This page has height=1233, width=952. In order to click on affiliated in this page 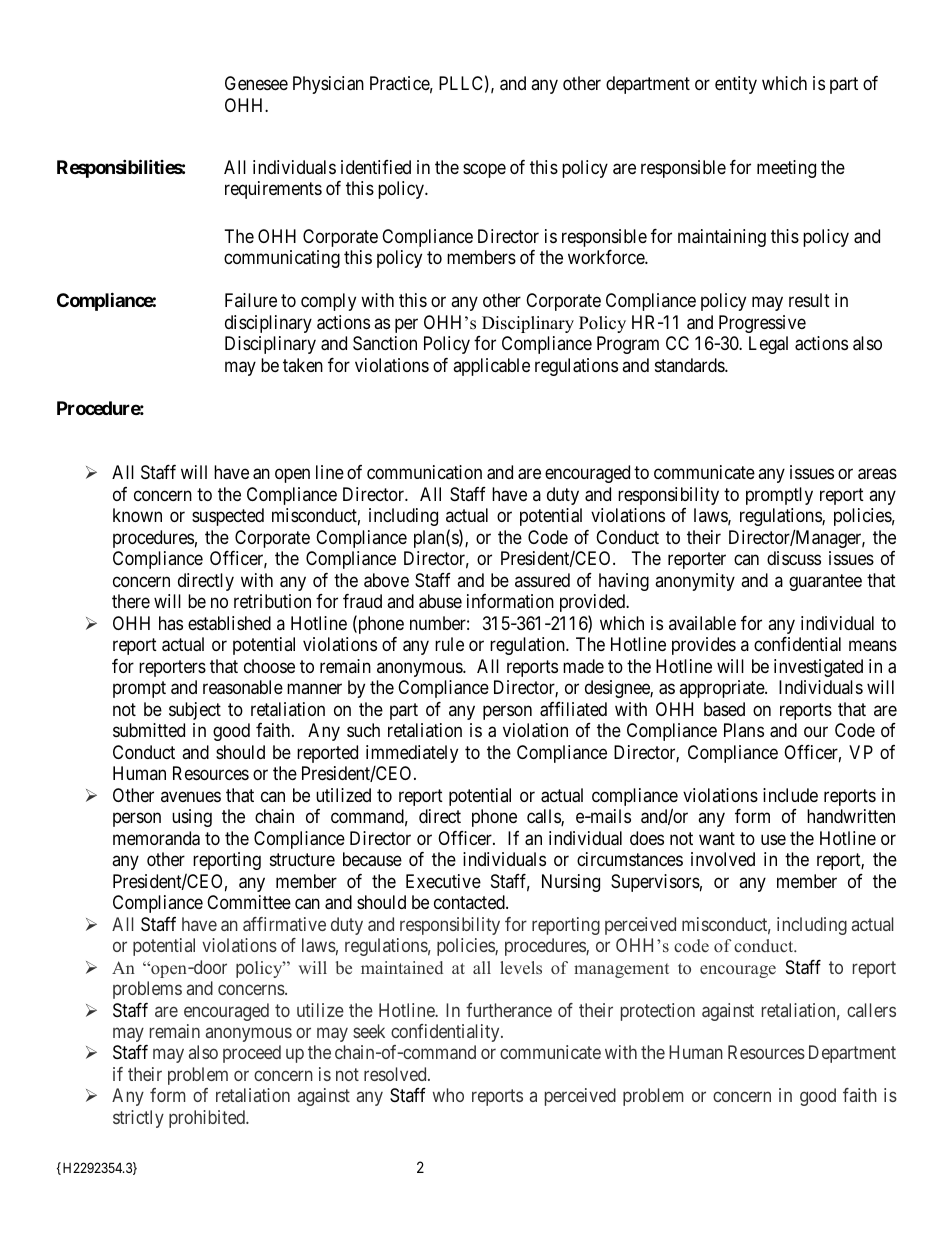, I will do `click(573, 709)`.
